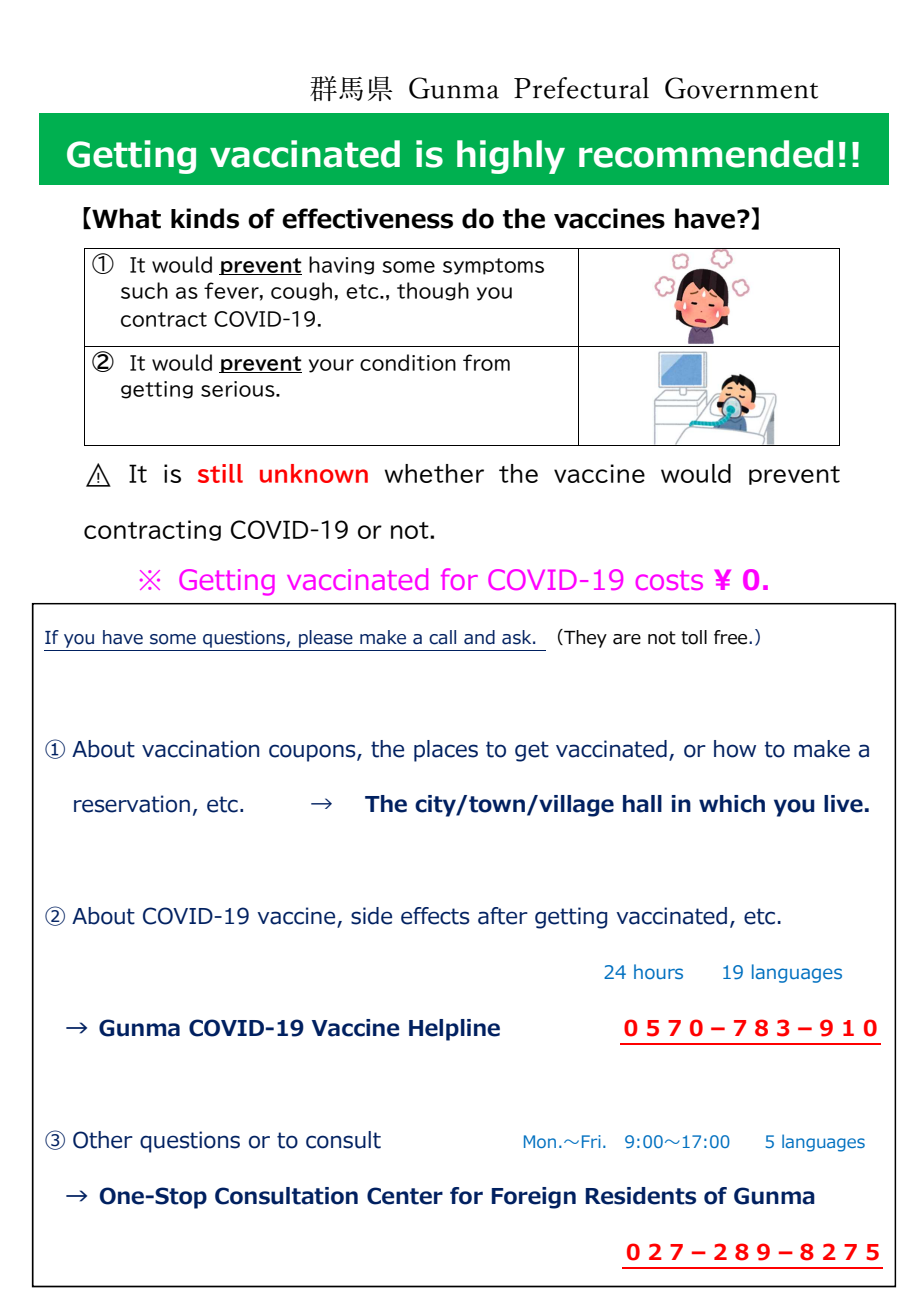 The height and width of the screenshot is (1308, 924). What do you see at coordinates (103, 1140) in the screenshot?
I see `Other` at bounding box center [103, 1140].
